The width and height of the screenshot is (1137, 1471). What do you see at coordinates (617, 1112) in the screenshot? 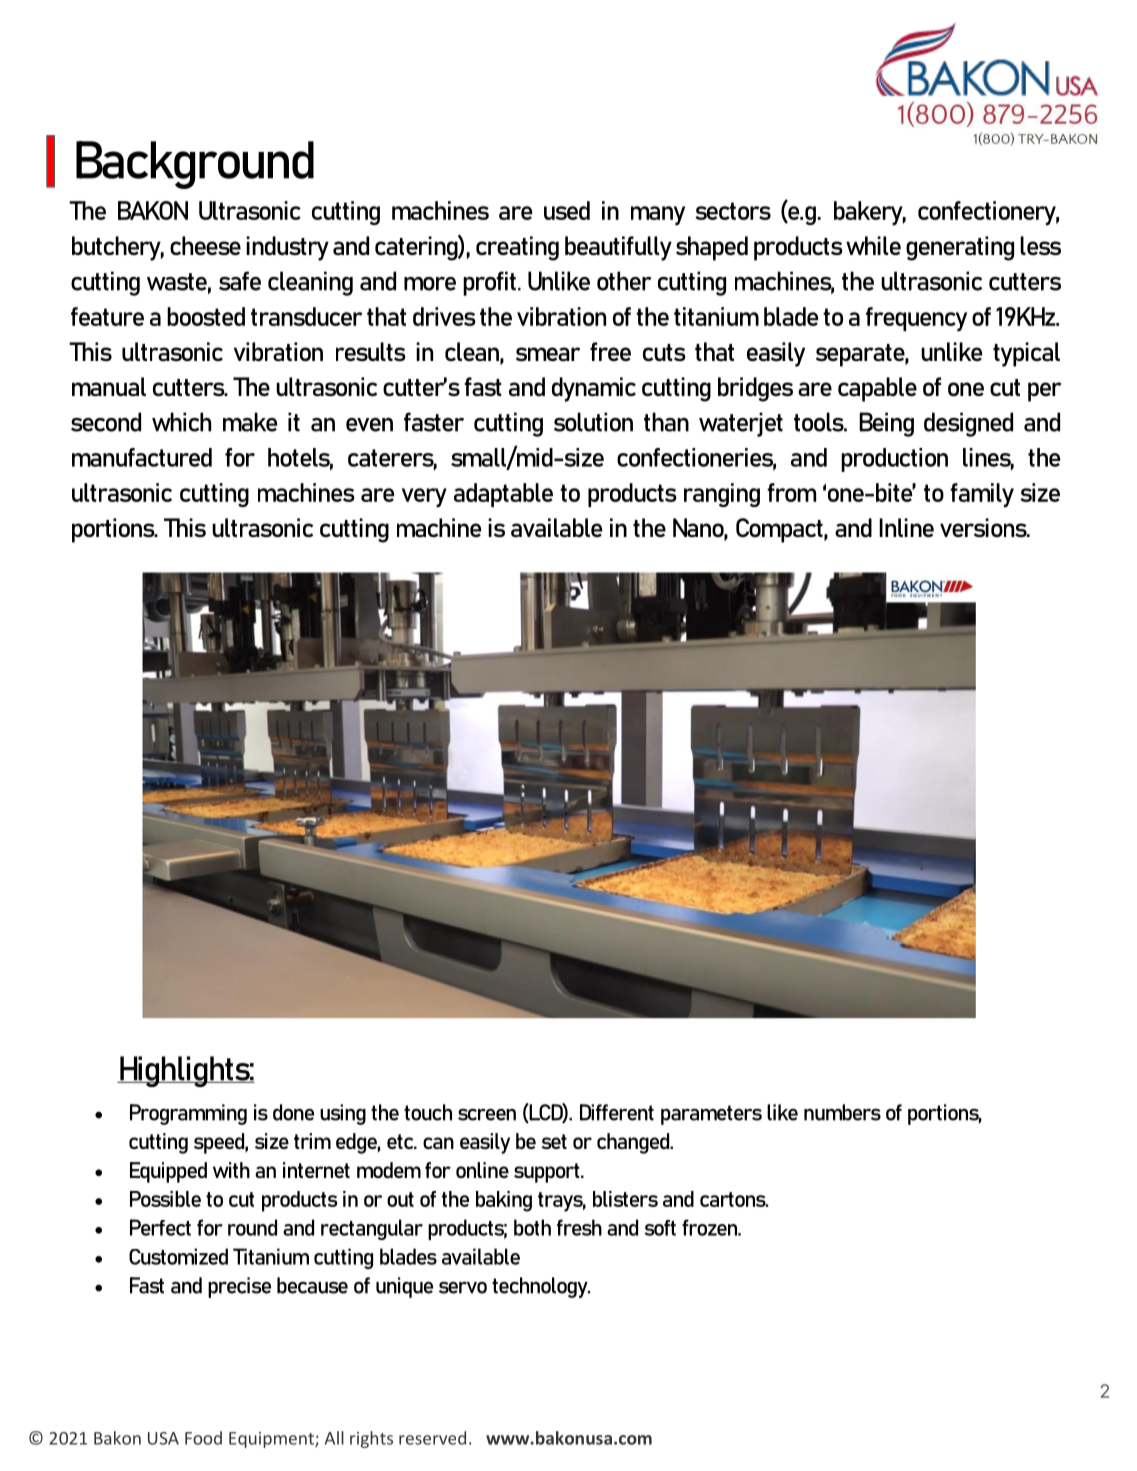
I see `Different` at bounding box center [617, 1112].
